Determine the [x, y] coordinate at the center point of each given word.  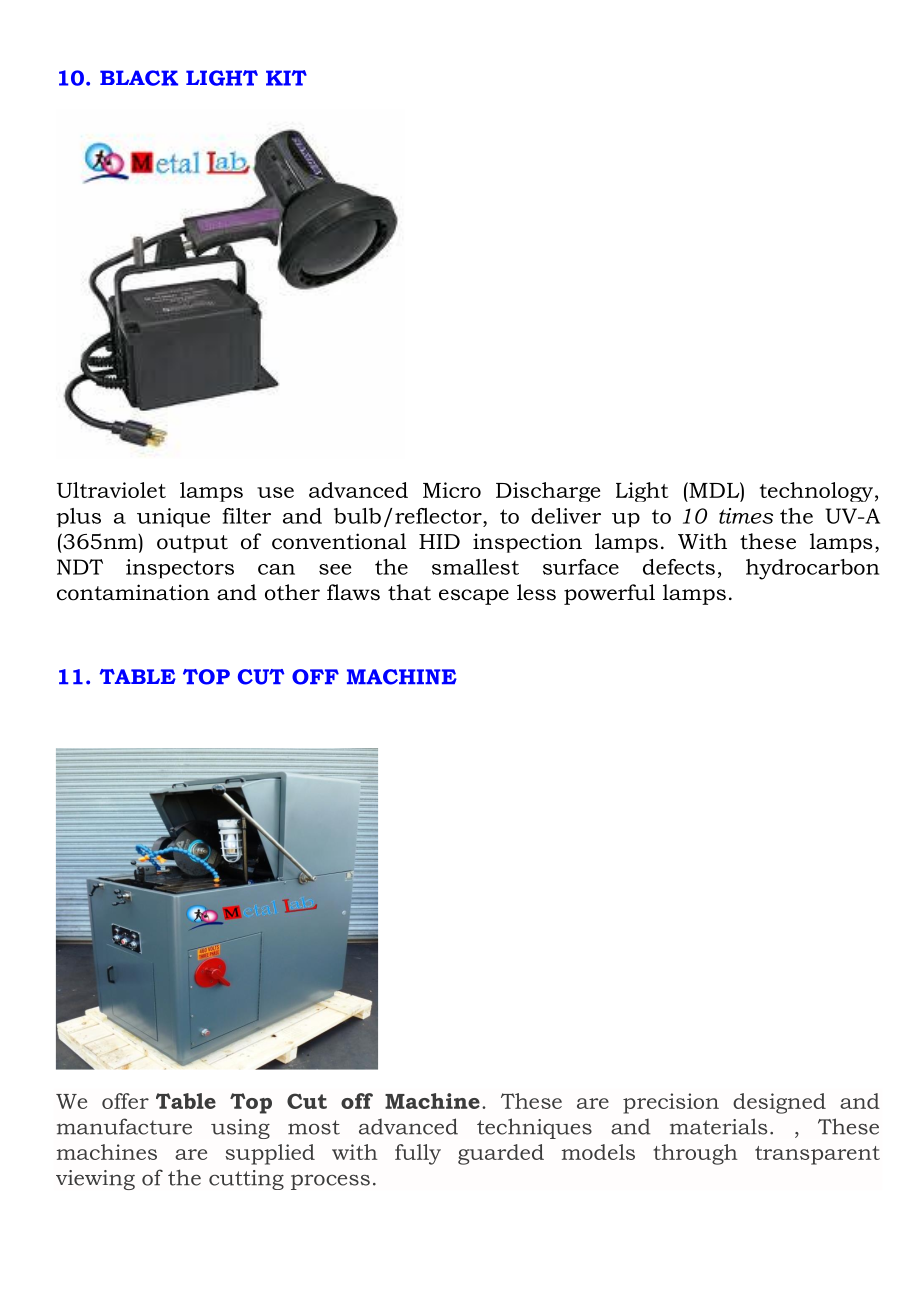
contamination [133, 592]
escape [474, 597]
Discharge [548, 492]
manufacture [124, 1126]
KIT [286, 78]
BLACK [139, 78]
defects [679, 567]
